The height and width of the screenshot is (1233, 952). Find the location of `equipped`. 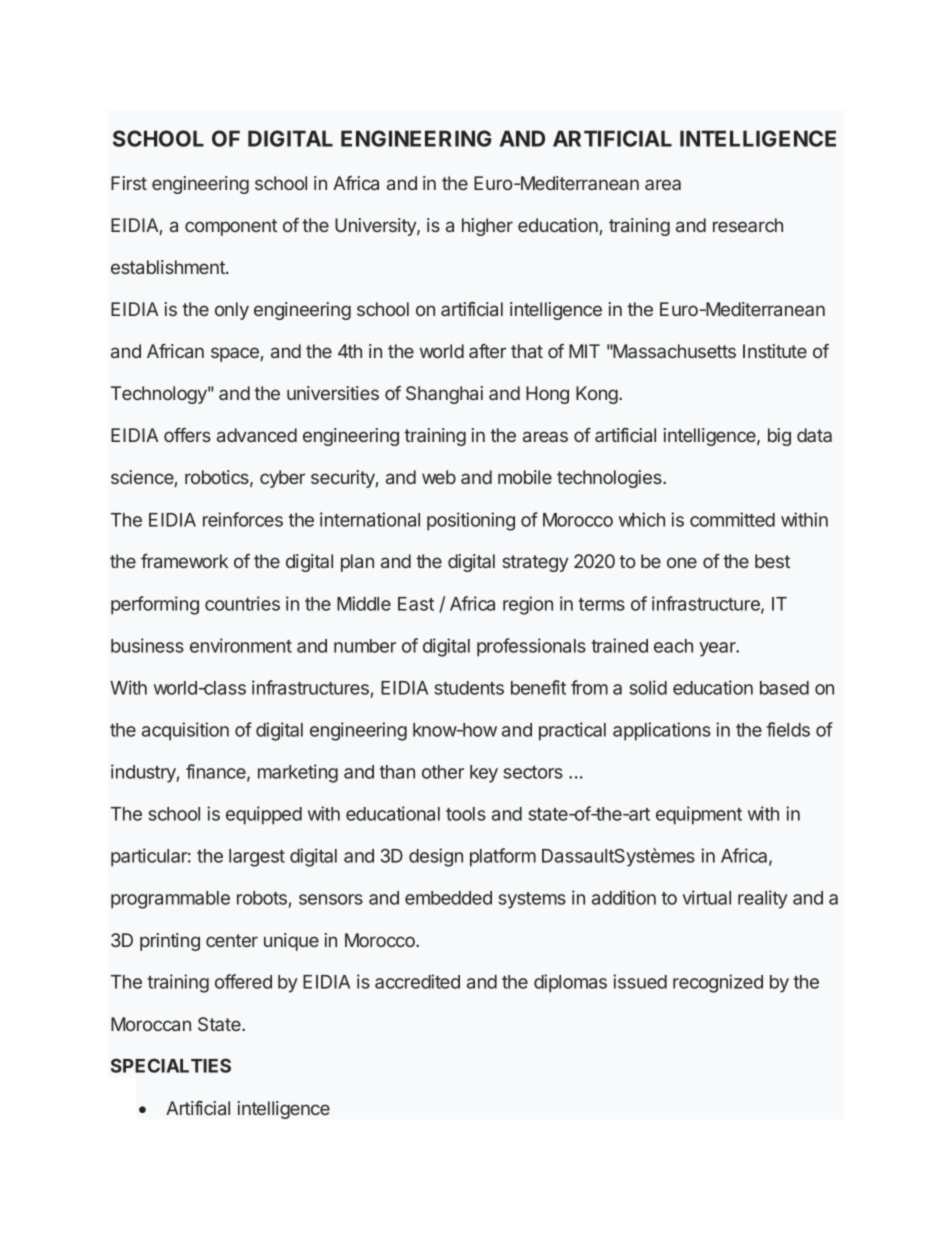

equipped is located at coordinates (264, 815).
